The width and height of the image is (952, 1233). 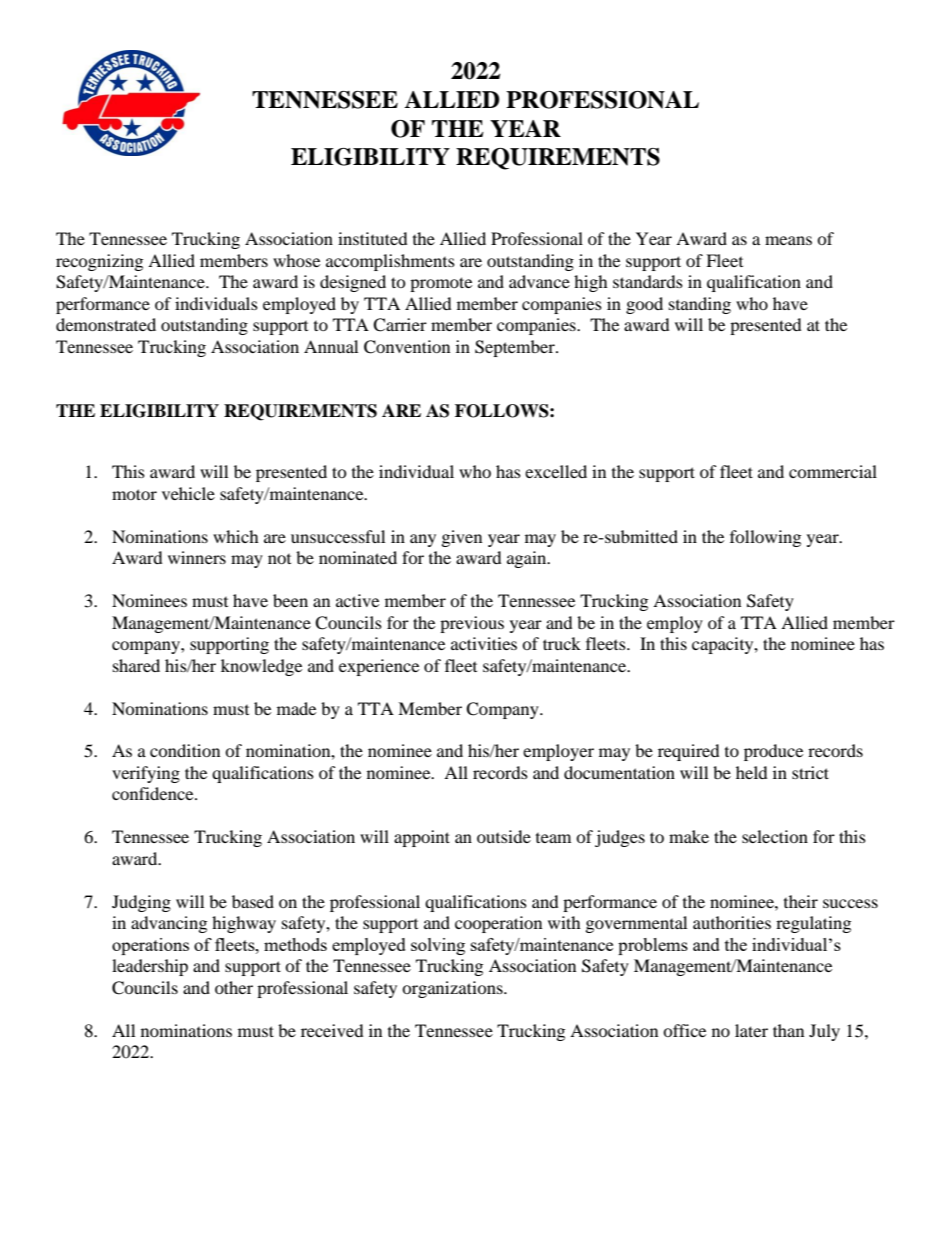 What do you see at coordinates (441, 284) in the image?
I see `promote` at bounding box center [441, 284].
